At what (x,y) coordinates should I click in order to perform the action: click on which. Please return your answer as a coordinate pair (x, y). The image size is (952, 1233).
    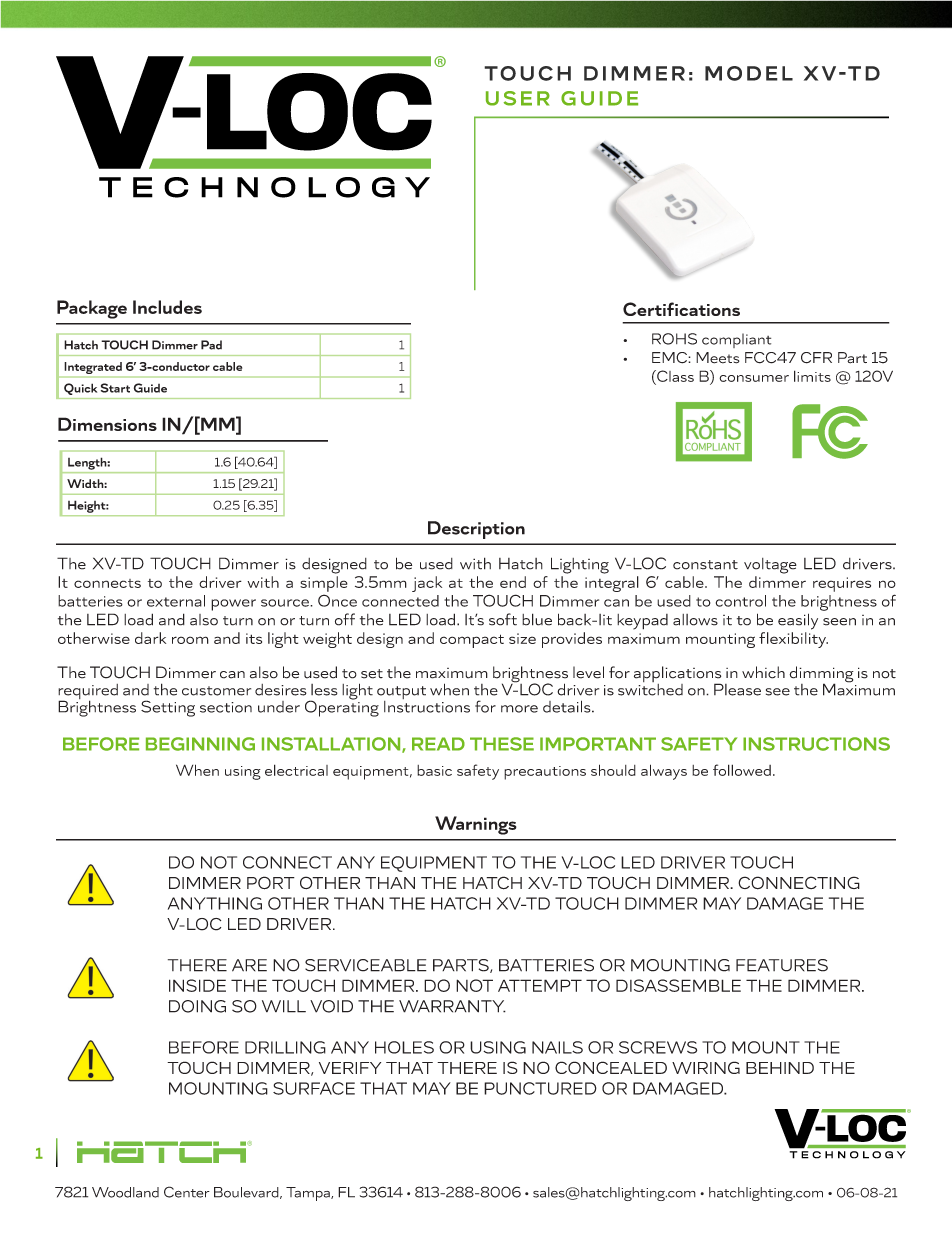
    Looking at the image, I should click on (763, 672).
